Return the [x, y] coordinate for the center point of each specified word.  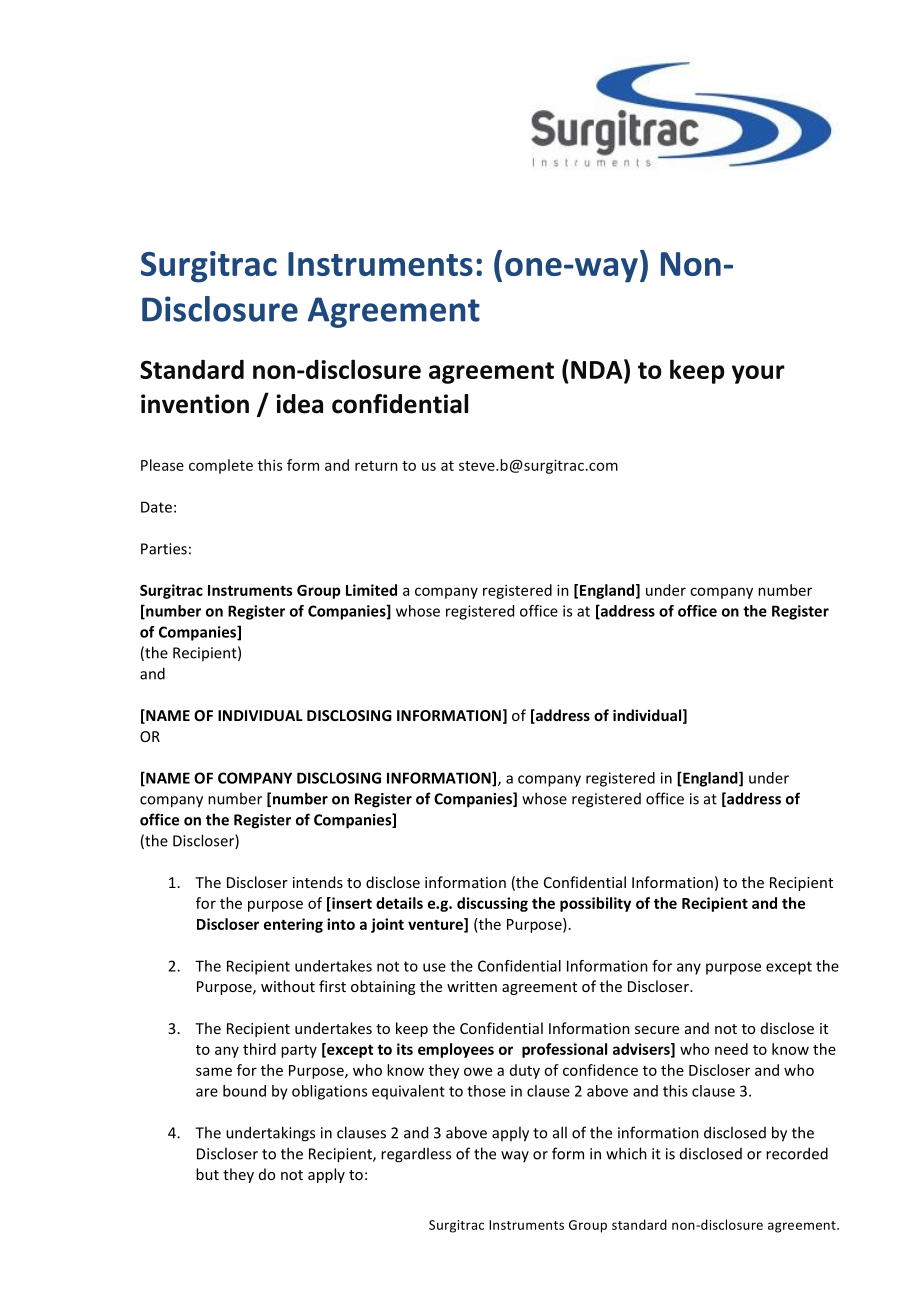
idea [299, 404]
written [472, 986]
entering [293, 925]
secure [657, 1030]
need [731, 1049]
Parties [164, 549]
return [376, 466]
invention [195, 404]
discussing [492, 904]
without [288, 986]
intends [318, 882]
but [207, 1174]
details [399, 903]
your [758, 374]
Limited [371, 590]
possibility [595, 904]
